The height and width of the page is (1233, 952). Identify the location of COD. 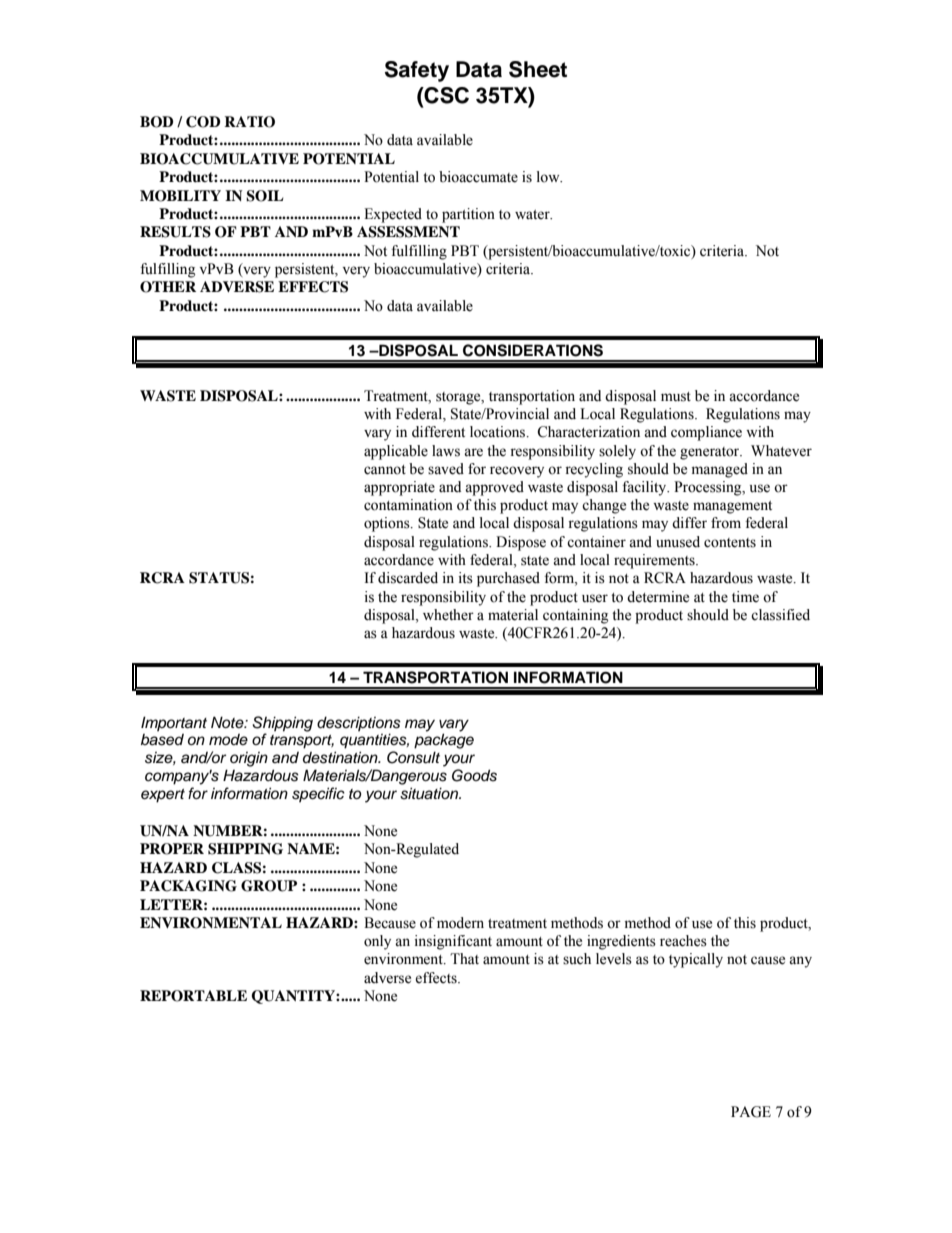
(203, 122).
